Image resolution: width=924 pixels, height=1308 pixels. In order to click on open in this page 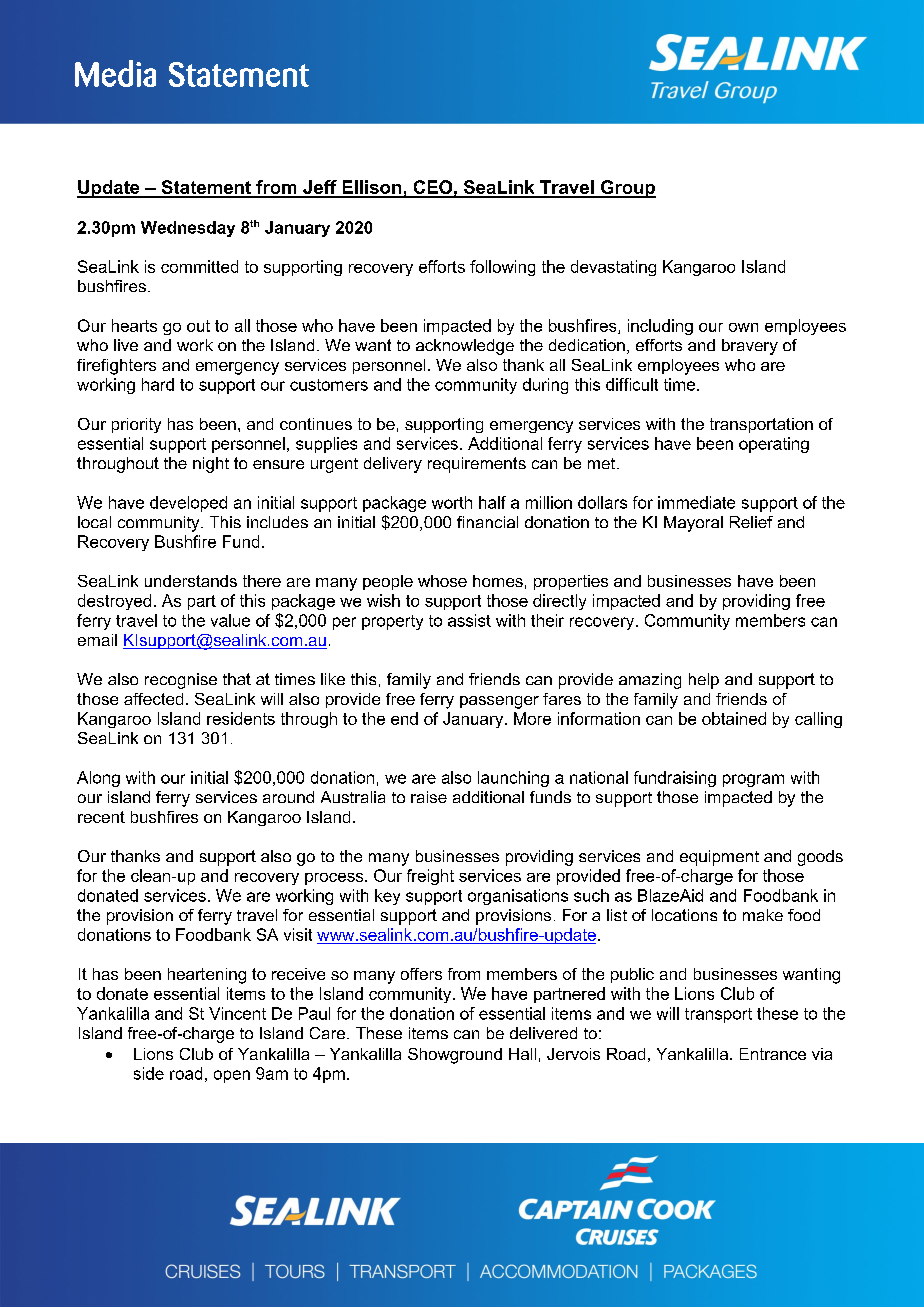, I will do `click(232, 1076)`.
